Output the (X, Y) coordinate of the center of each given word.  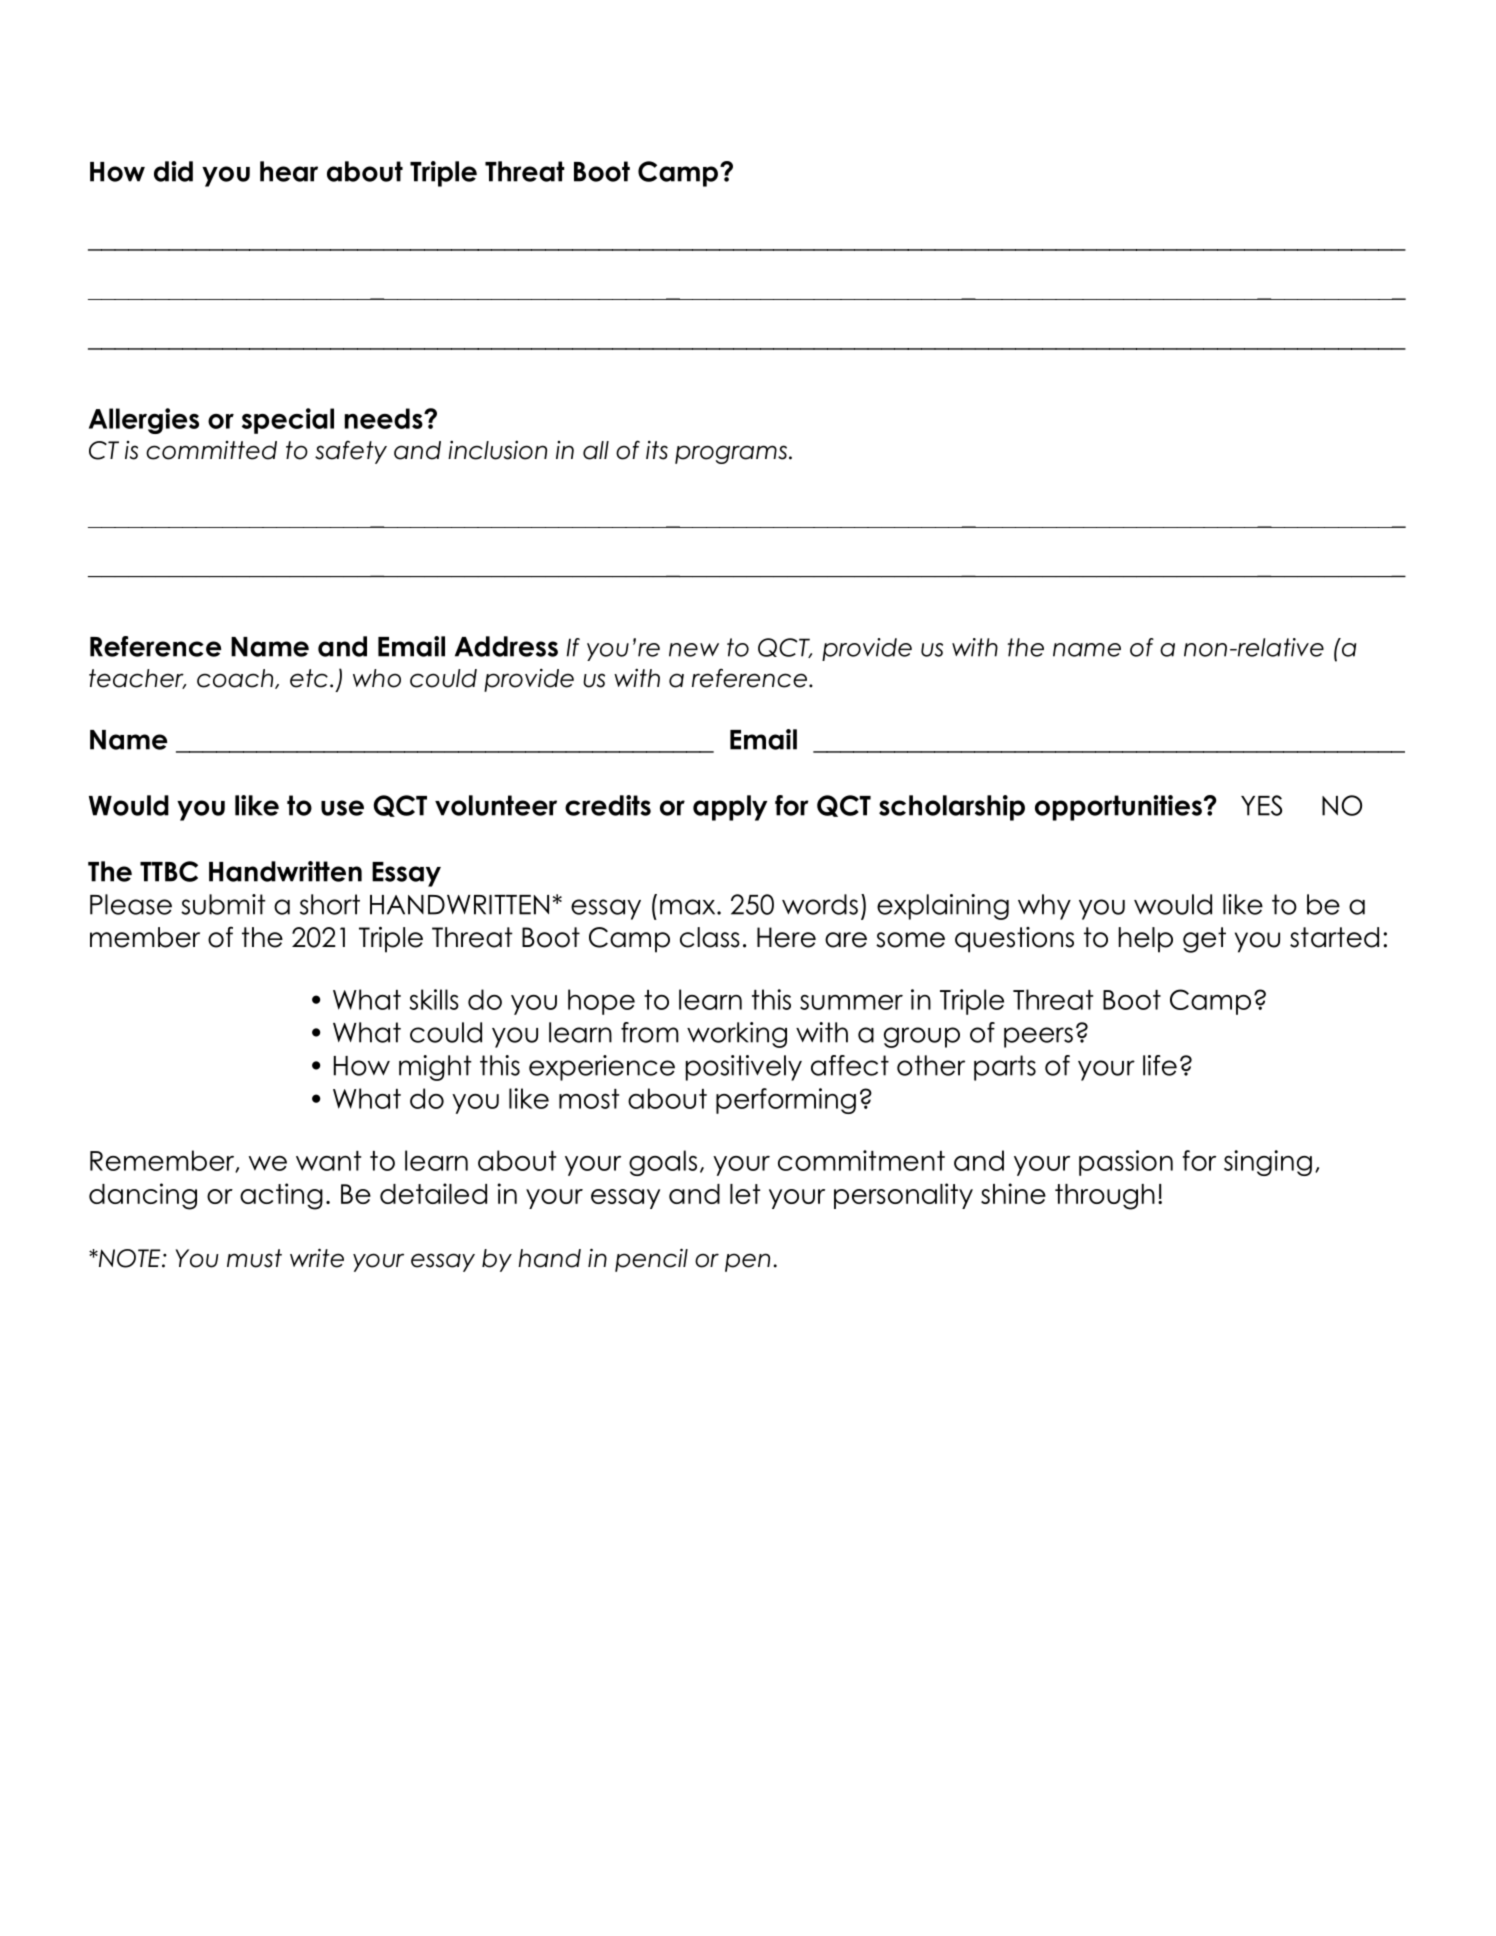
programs (732, 454)
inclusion (497, 450)
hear (289, 171)
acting (281, 1196)
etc (309, 678)
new (694, 650)
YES (1261, 805)
